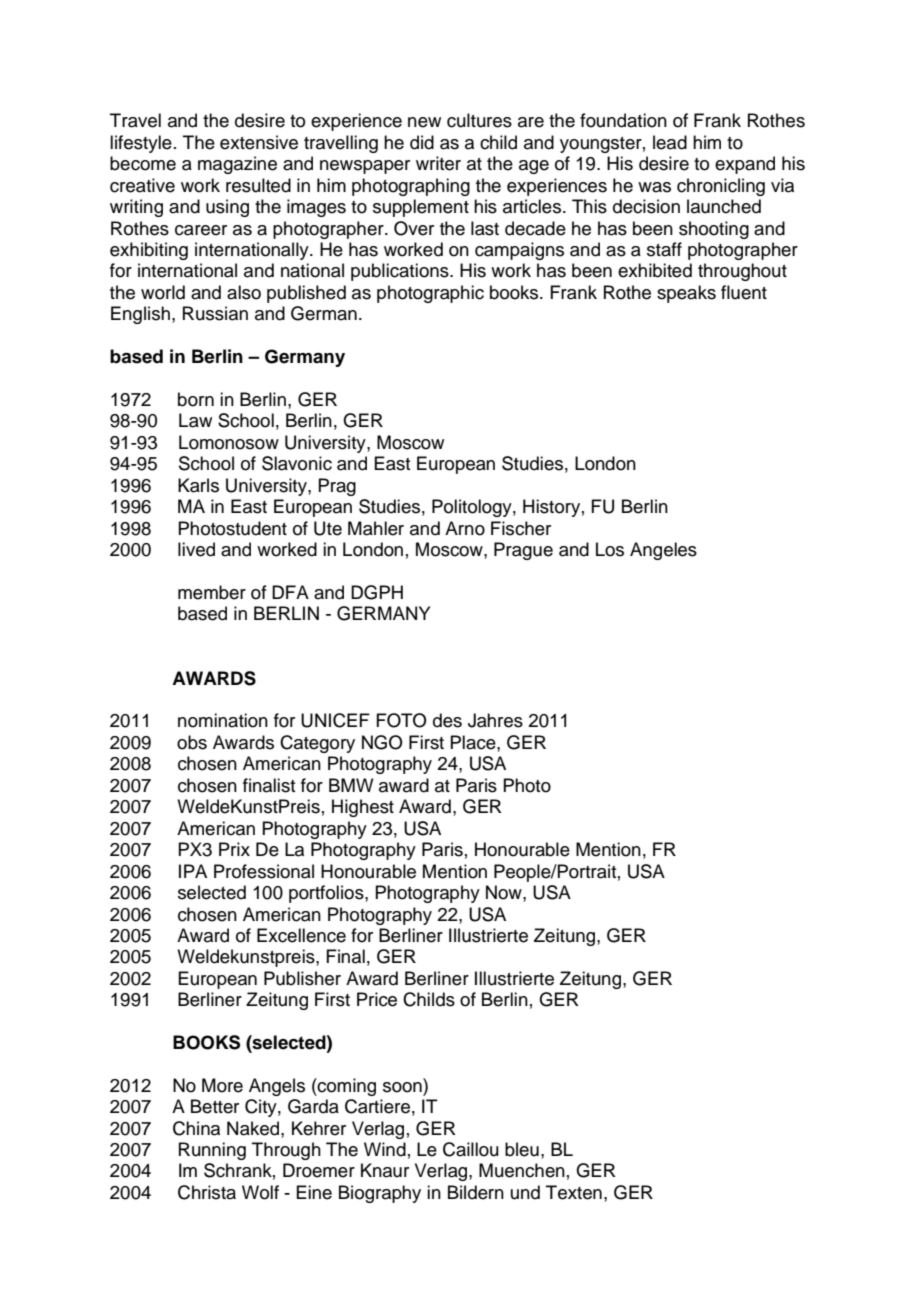  I want to click on lead, so click(670, 142).
